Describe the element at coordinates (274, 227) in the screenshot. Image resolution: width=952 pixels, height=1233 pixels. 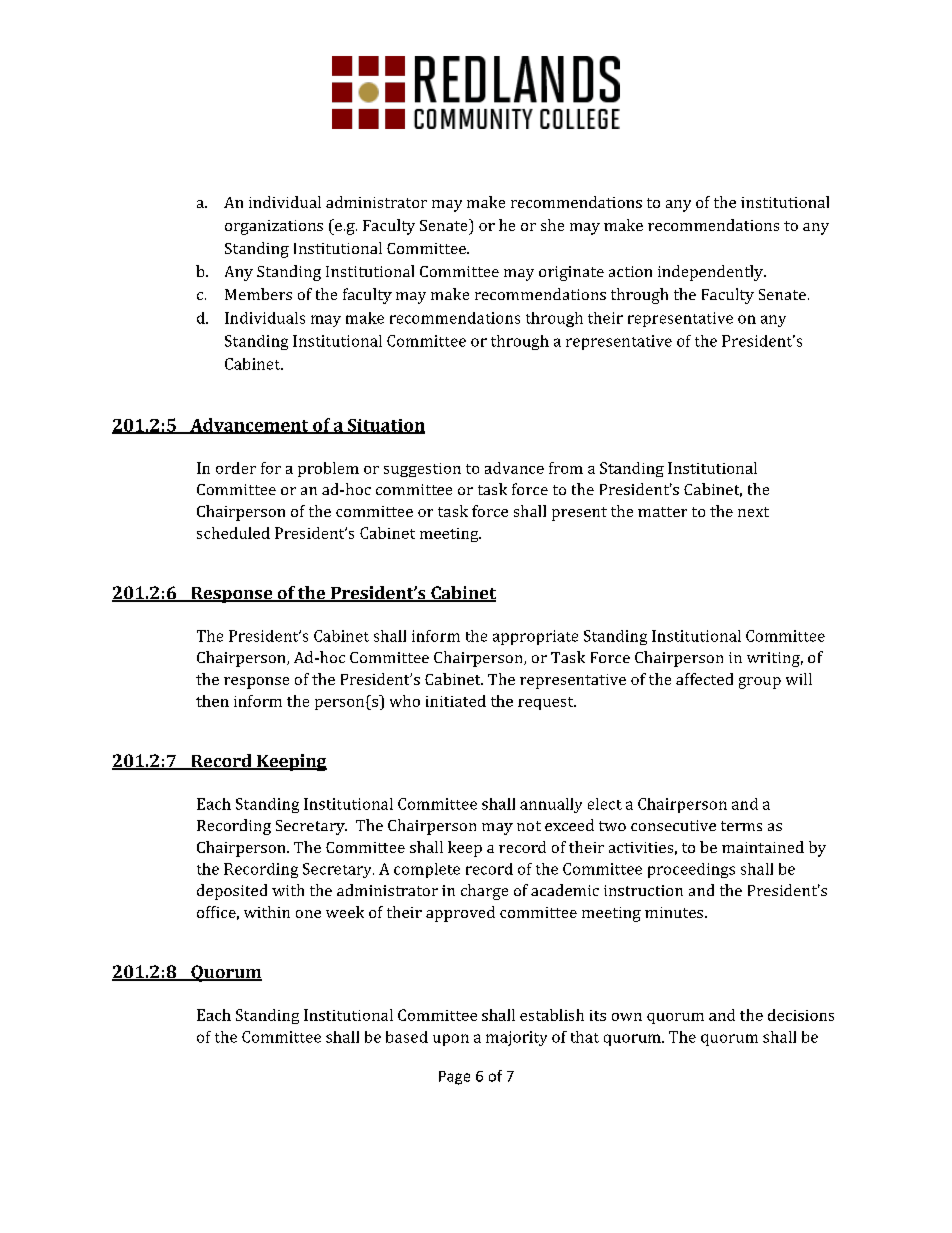
I see `organizations` at that location.
